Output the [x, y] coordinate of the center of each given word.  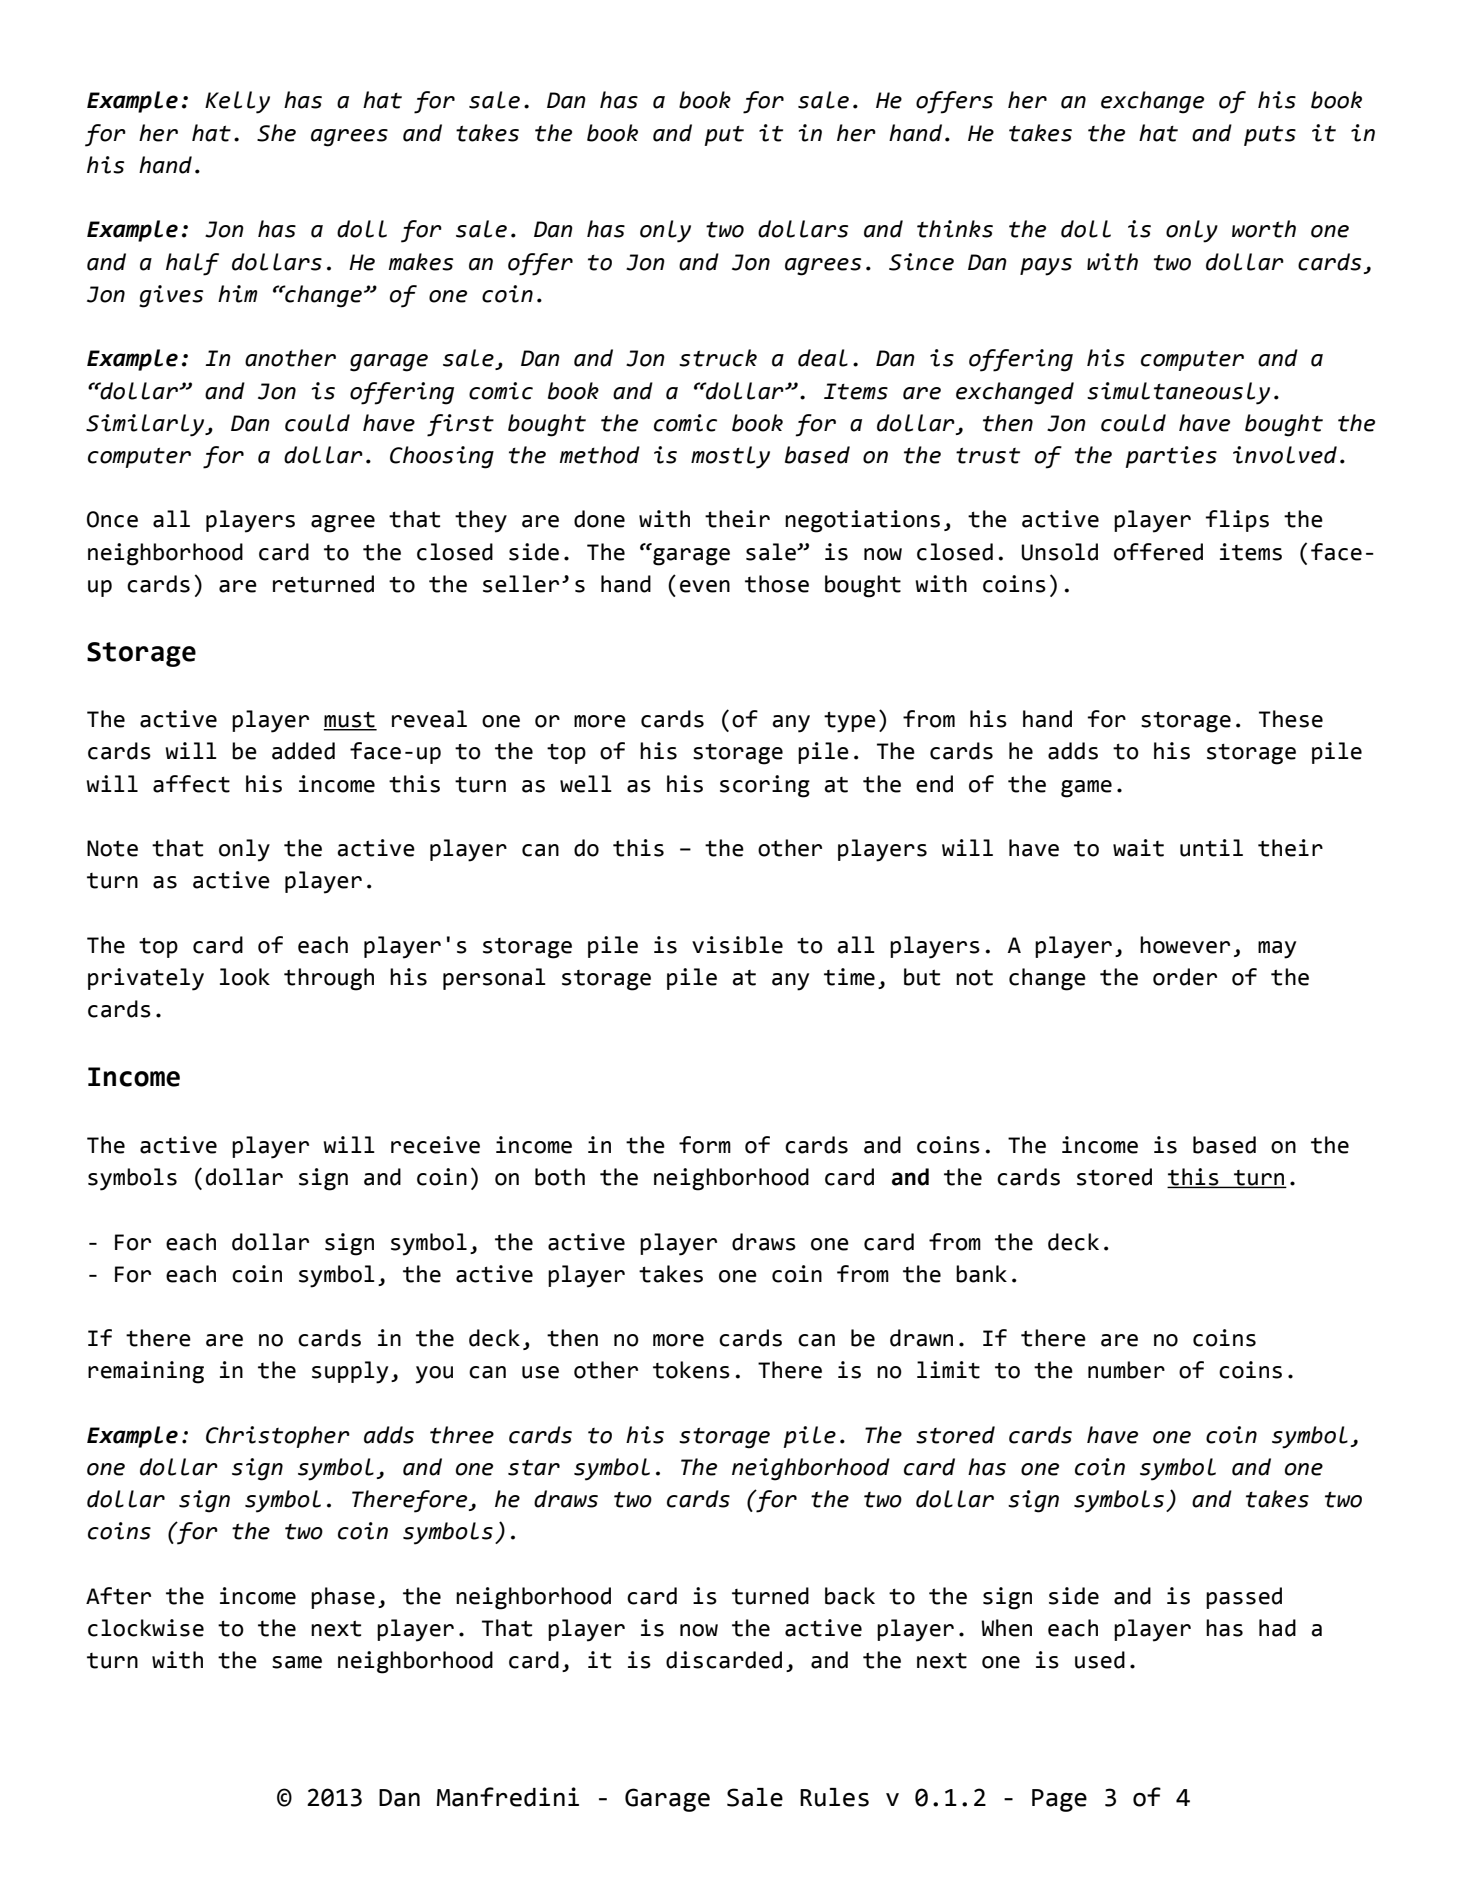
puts [1270, 136]
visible [737, 945]
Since [921, 262]
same [297, 1662]
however [1185, 945]
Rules [834, 1797]
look [245, 977]
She [276, 133]
